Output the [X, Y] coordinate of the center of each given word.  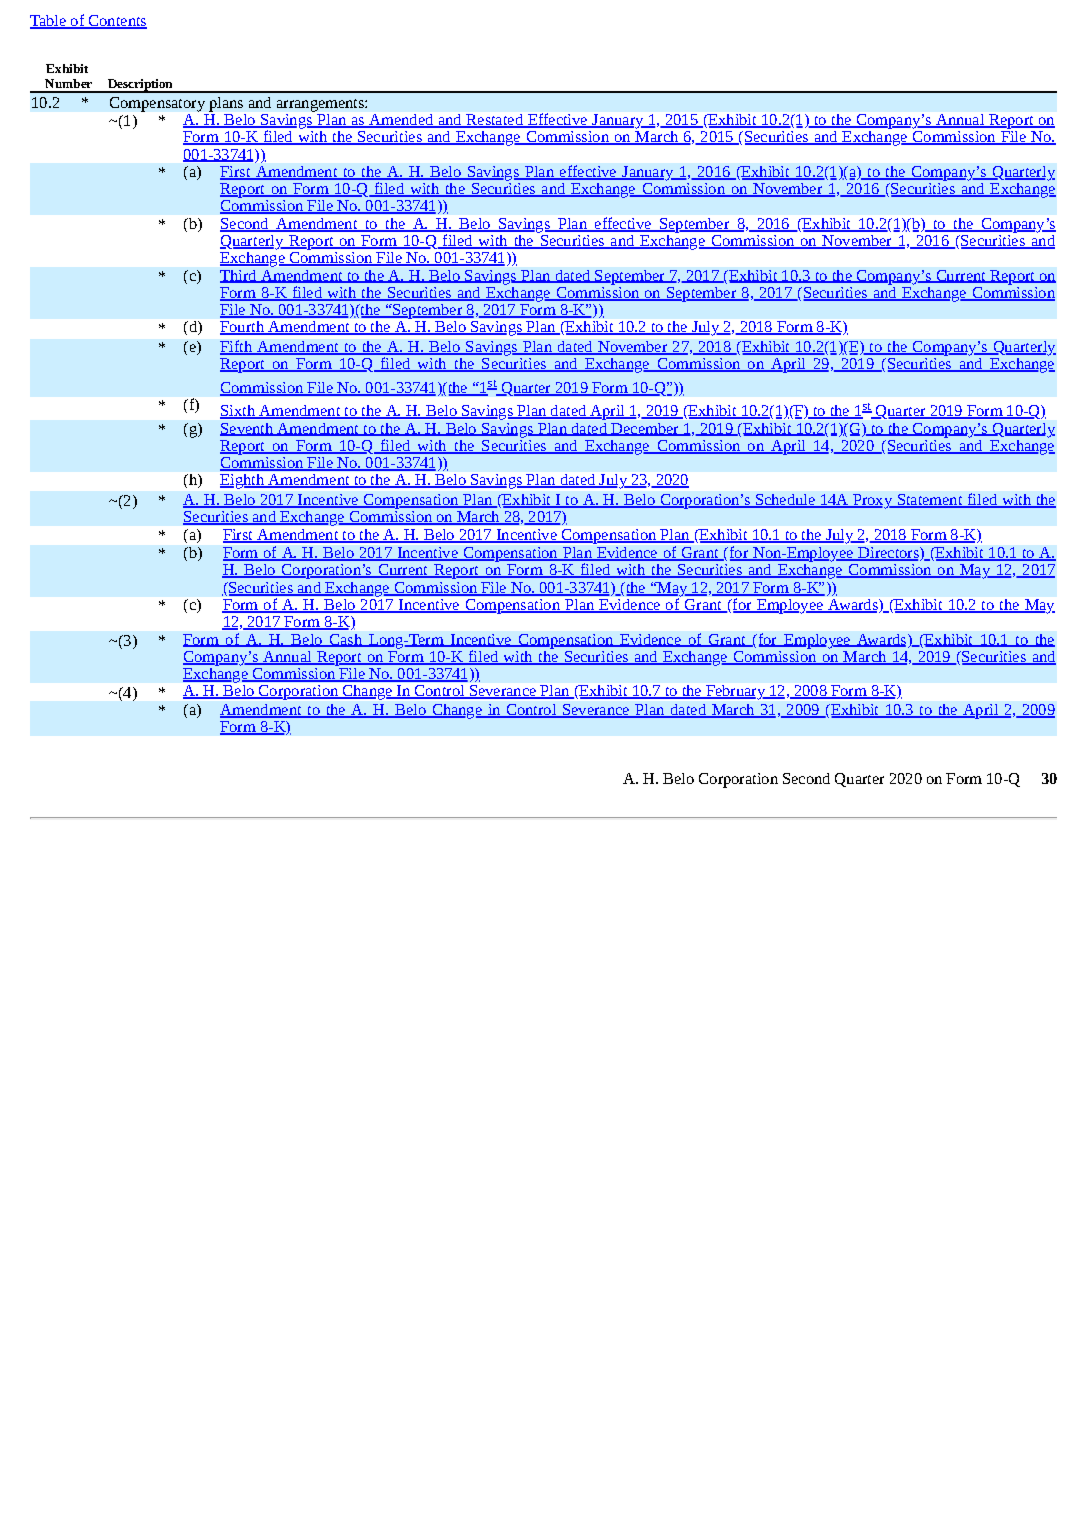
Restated [494, 121]
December [645, 429]
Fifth [237, 347]
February [736, 692]
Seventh [247, 429]
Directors [888, 554]
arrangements [321, 105]
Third [239, 276]
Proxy [872, 501]
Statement [930, 501]
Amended [401, 121]
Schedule [785, 501]
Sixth [238, 412]
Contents [116, 22]
